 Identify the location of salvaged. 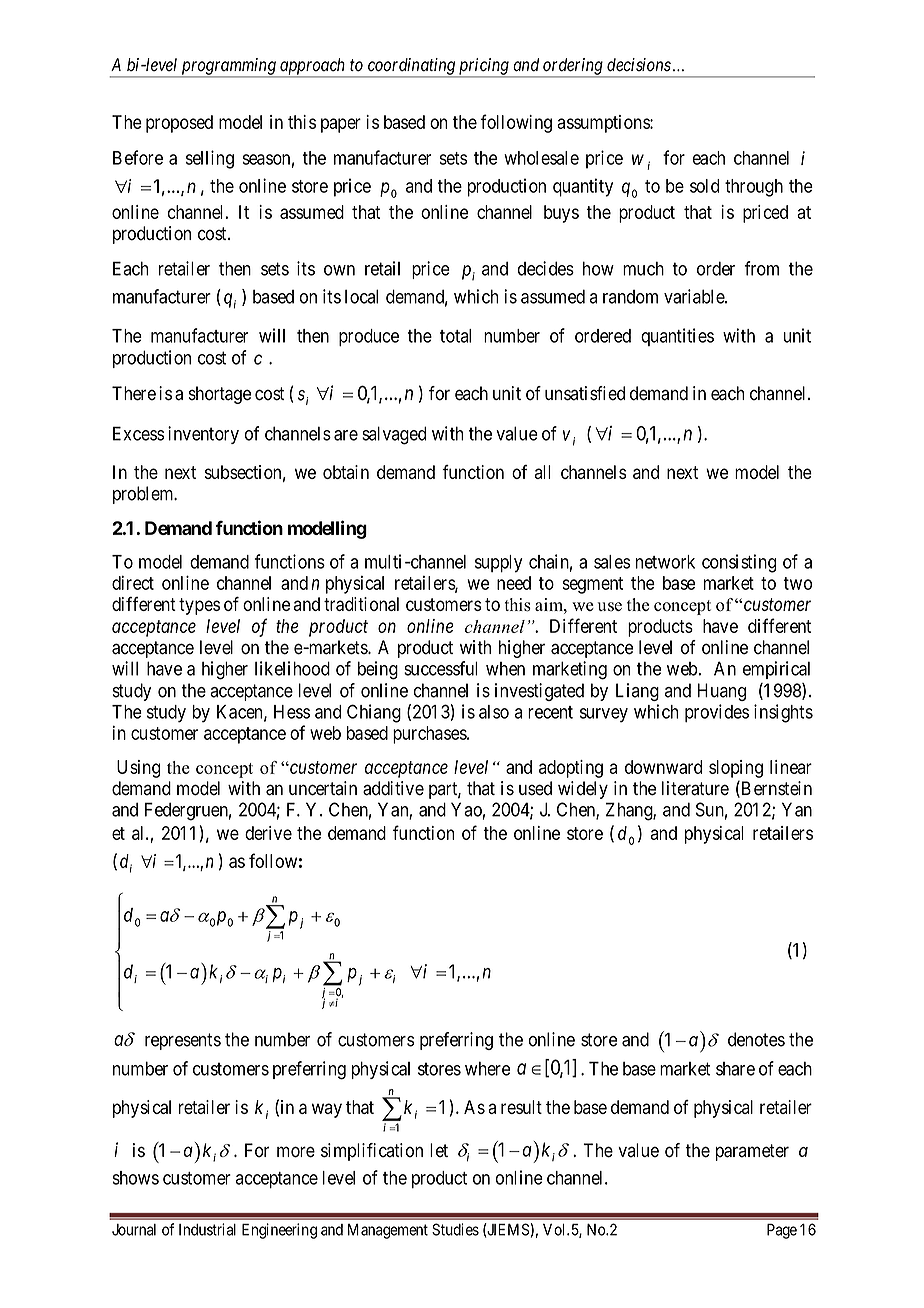
(394, 435).
